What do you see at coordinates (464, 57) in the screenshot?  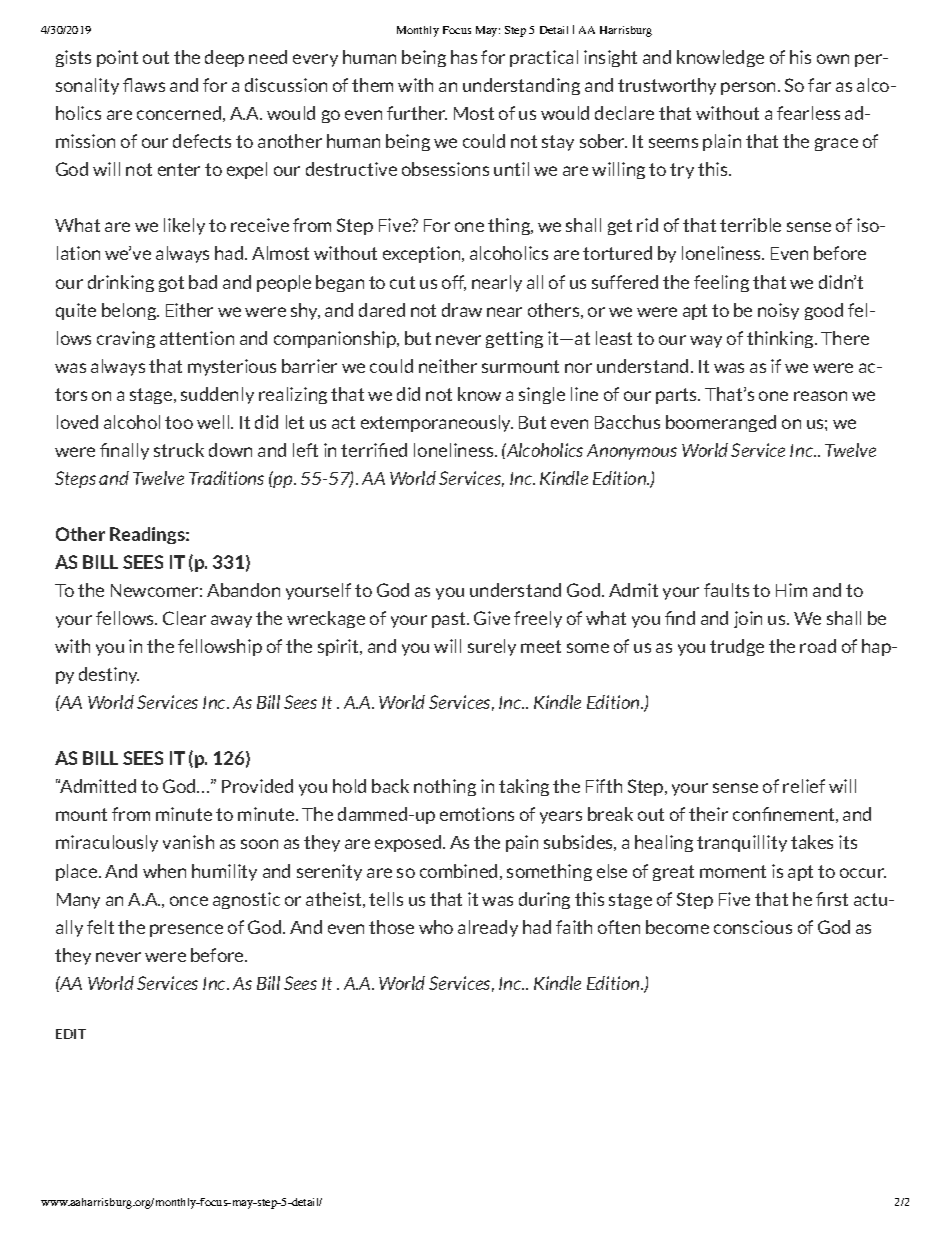 I see `has` at bounding box center [464, 57].
